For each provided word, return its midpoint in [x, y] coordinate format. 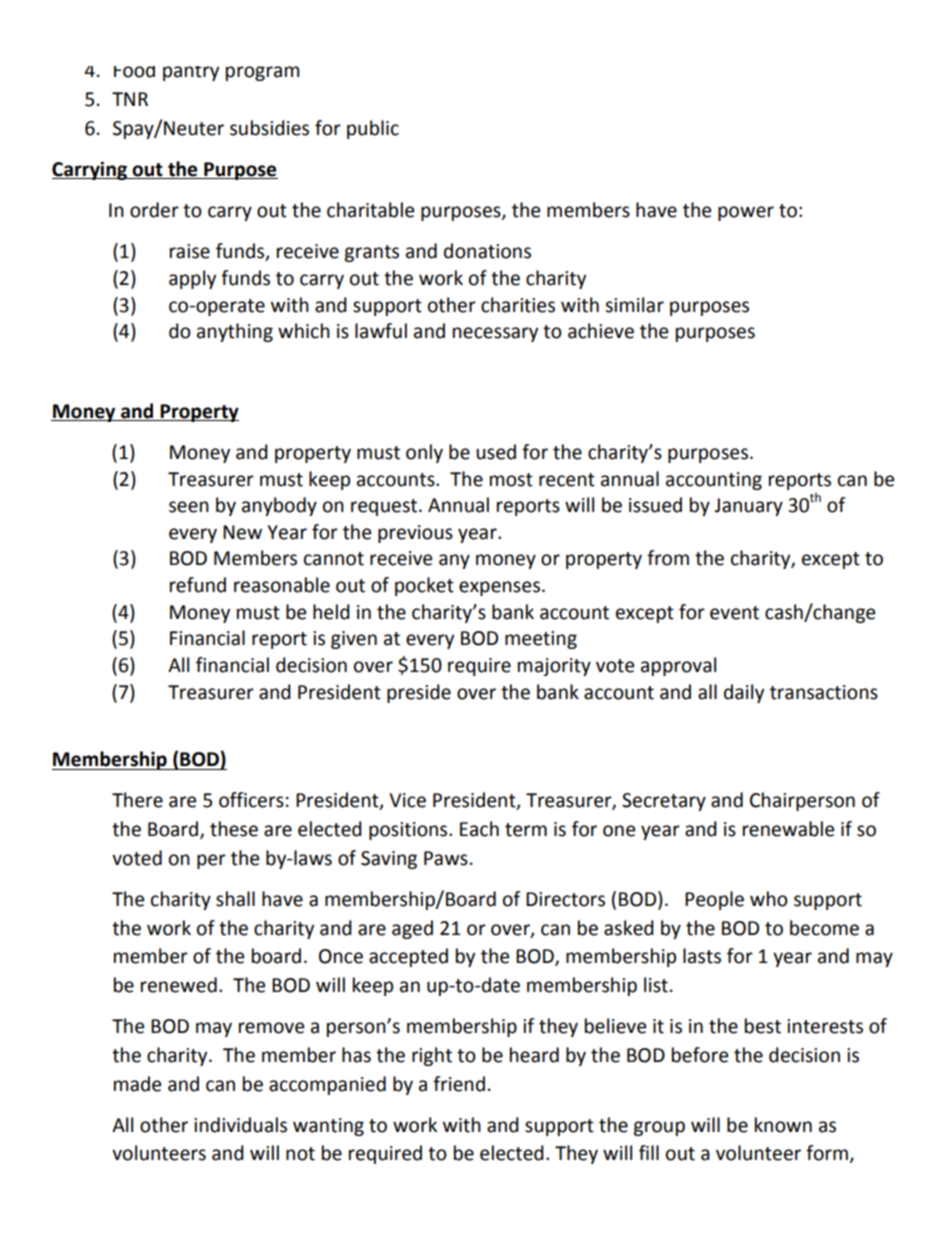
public [373, 129]
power [746, 213]
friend [459, 1084]
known [783, 1125]
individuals [240, 1125]
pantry [191, 73]
